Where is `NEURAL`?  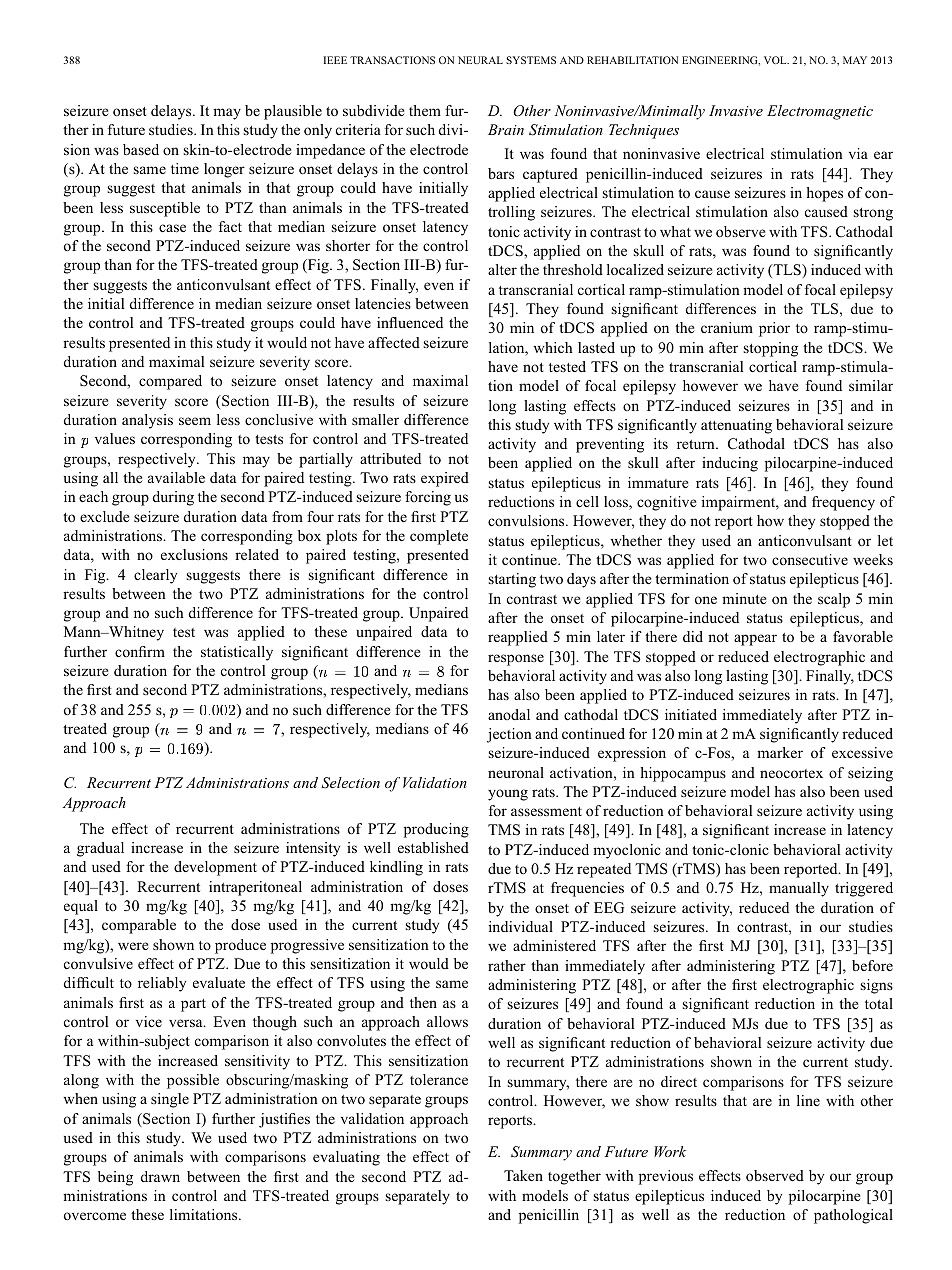
NEURAL is located at coordinates (480, 60).
